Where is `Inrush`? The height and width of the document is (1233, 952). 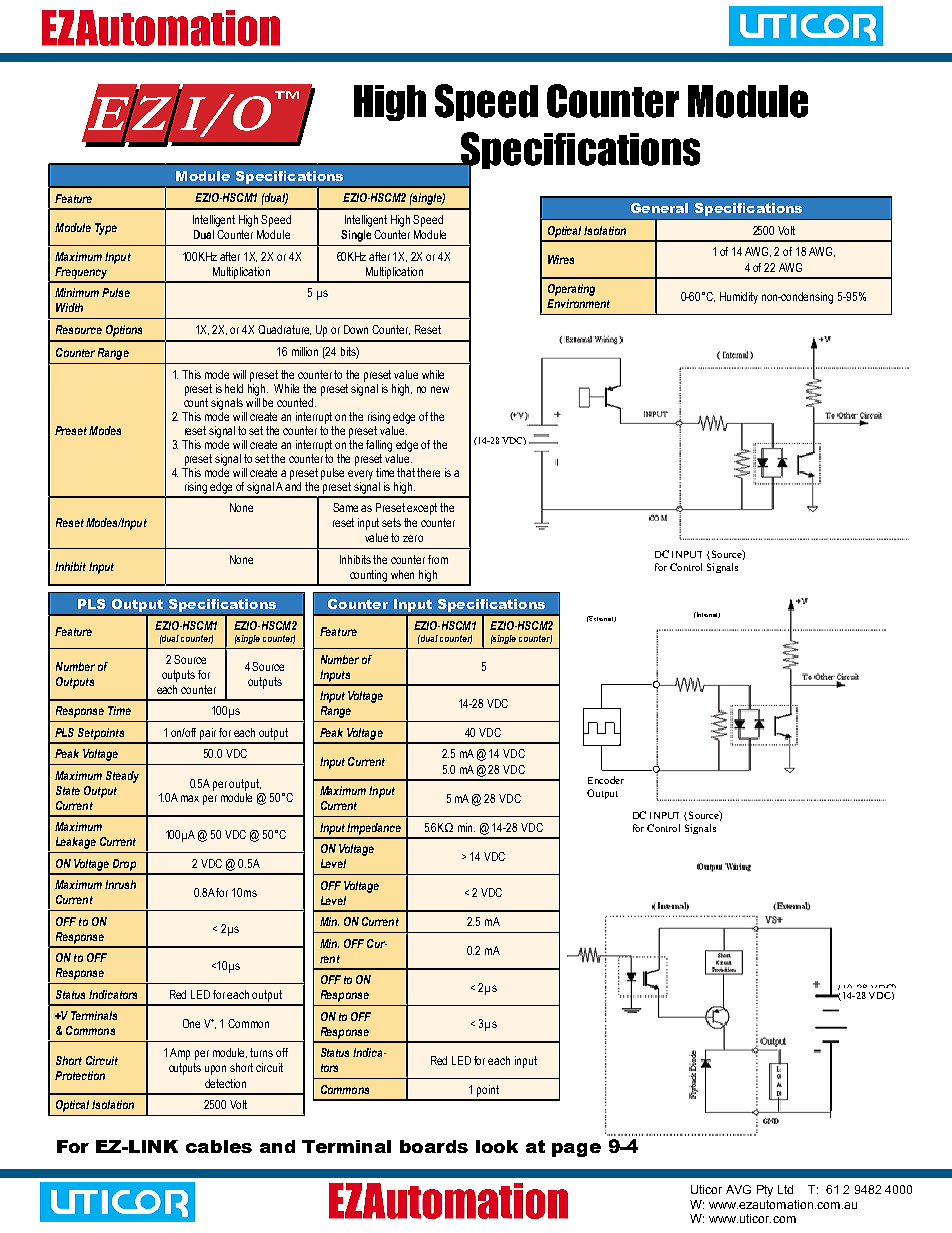
Inrush is located at coordinates (120, 884).
